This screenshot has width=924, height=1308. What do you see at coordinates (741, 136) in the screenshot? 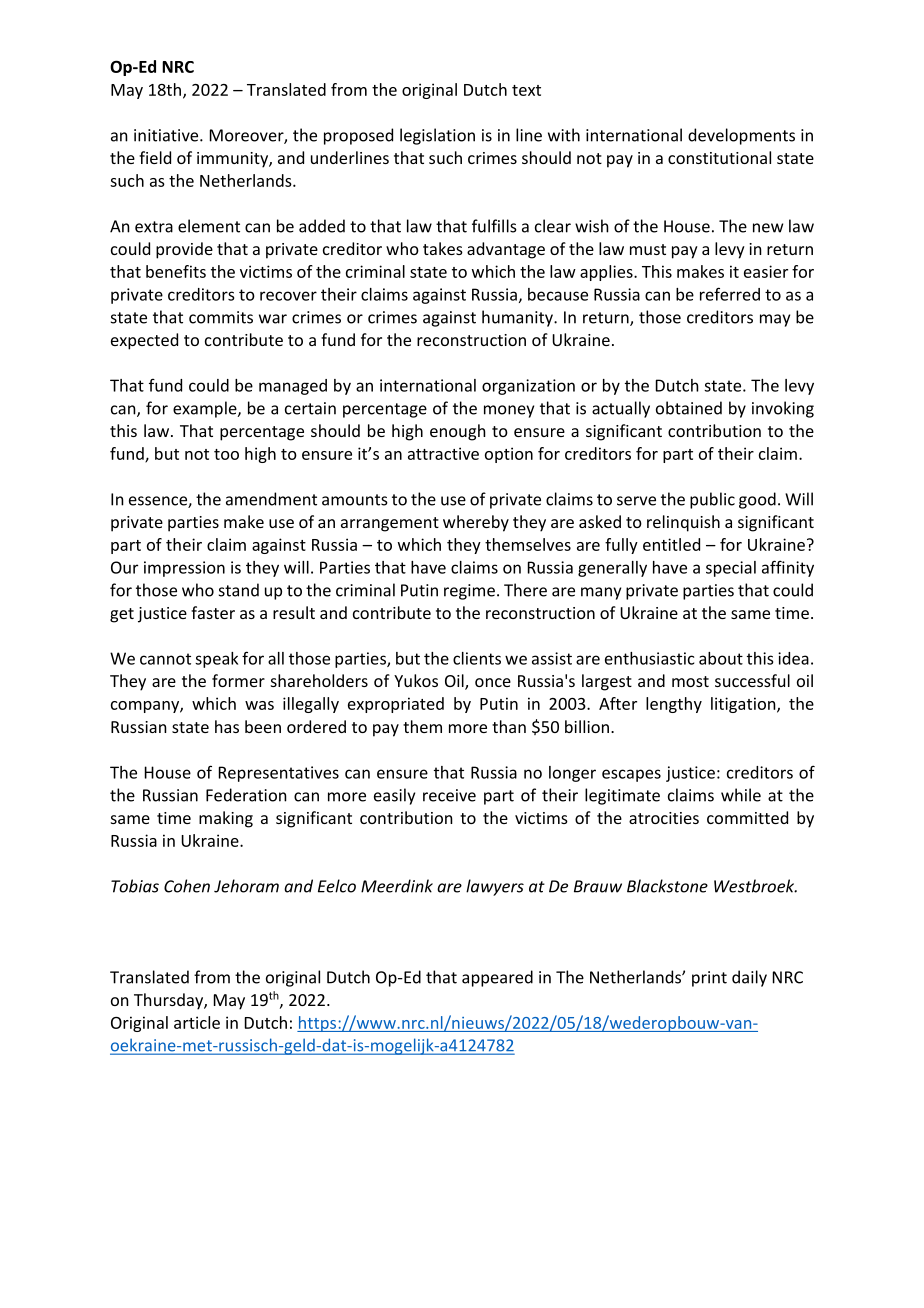
I see `developments` at bounding box center [741, 136].
